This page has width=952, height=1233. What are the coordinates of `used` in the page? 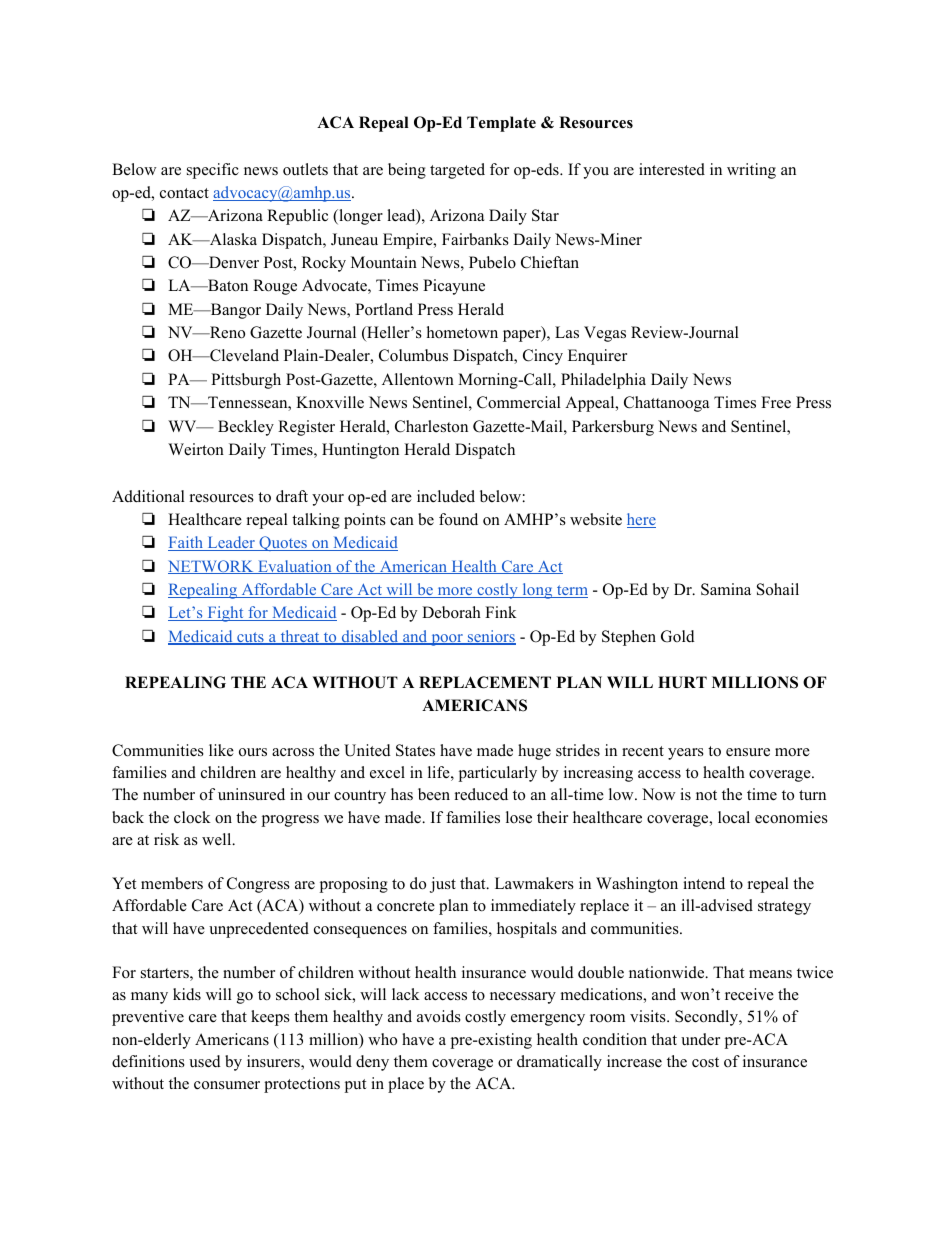 It's located at (205, 1061).
